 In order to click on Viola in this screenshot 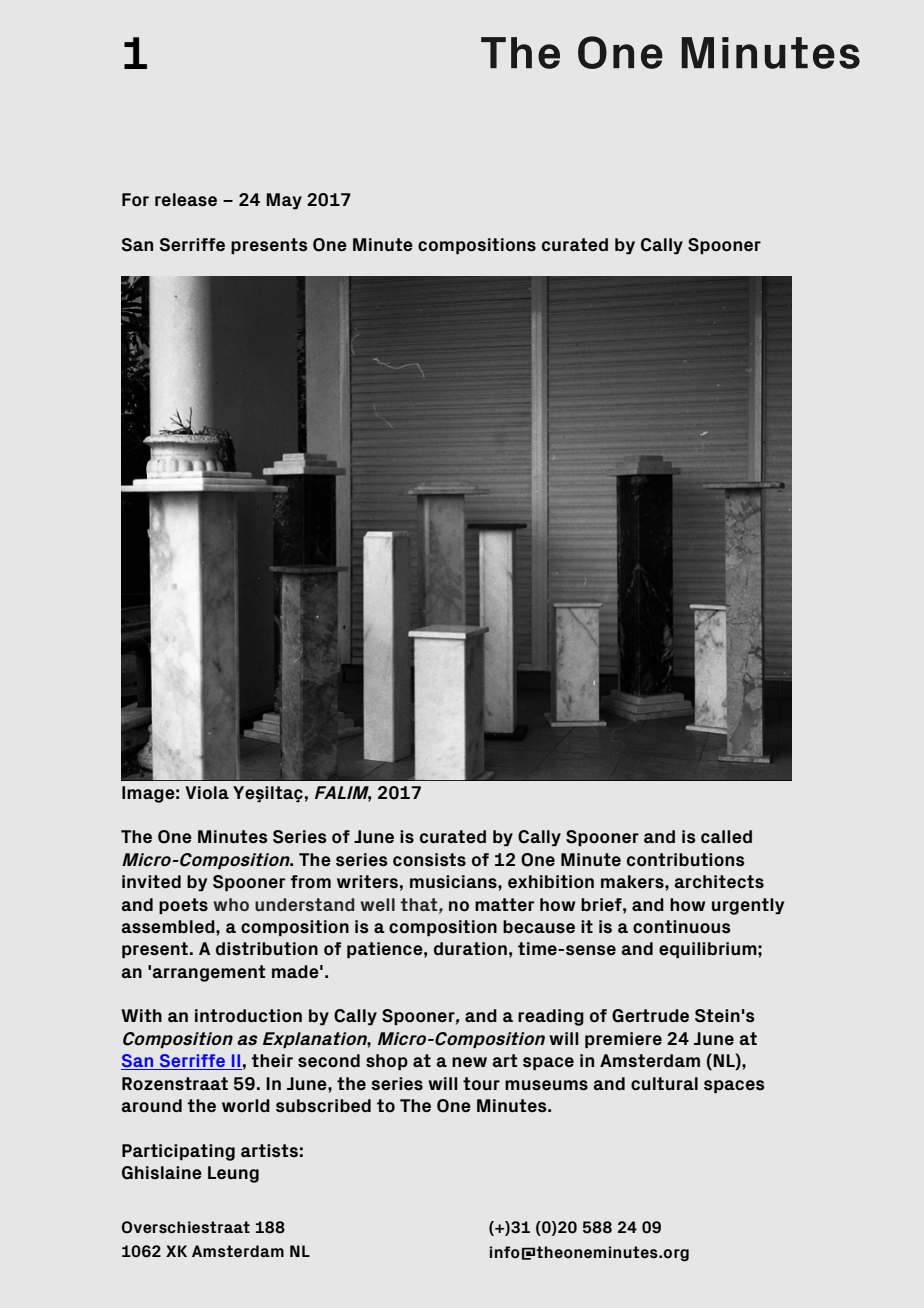, I will do `click(207, 793)`.
